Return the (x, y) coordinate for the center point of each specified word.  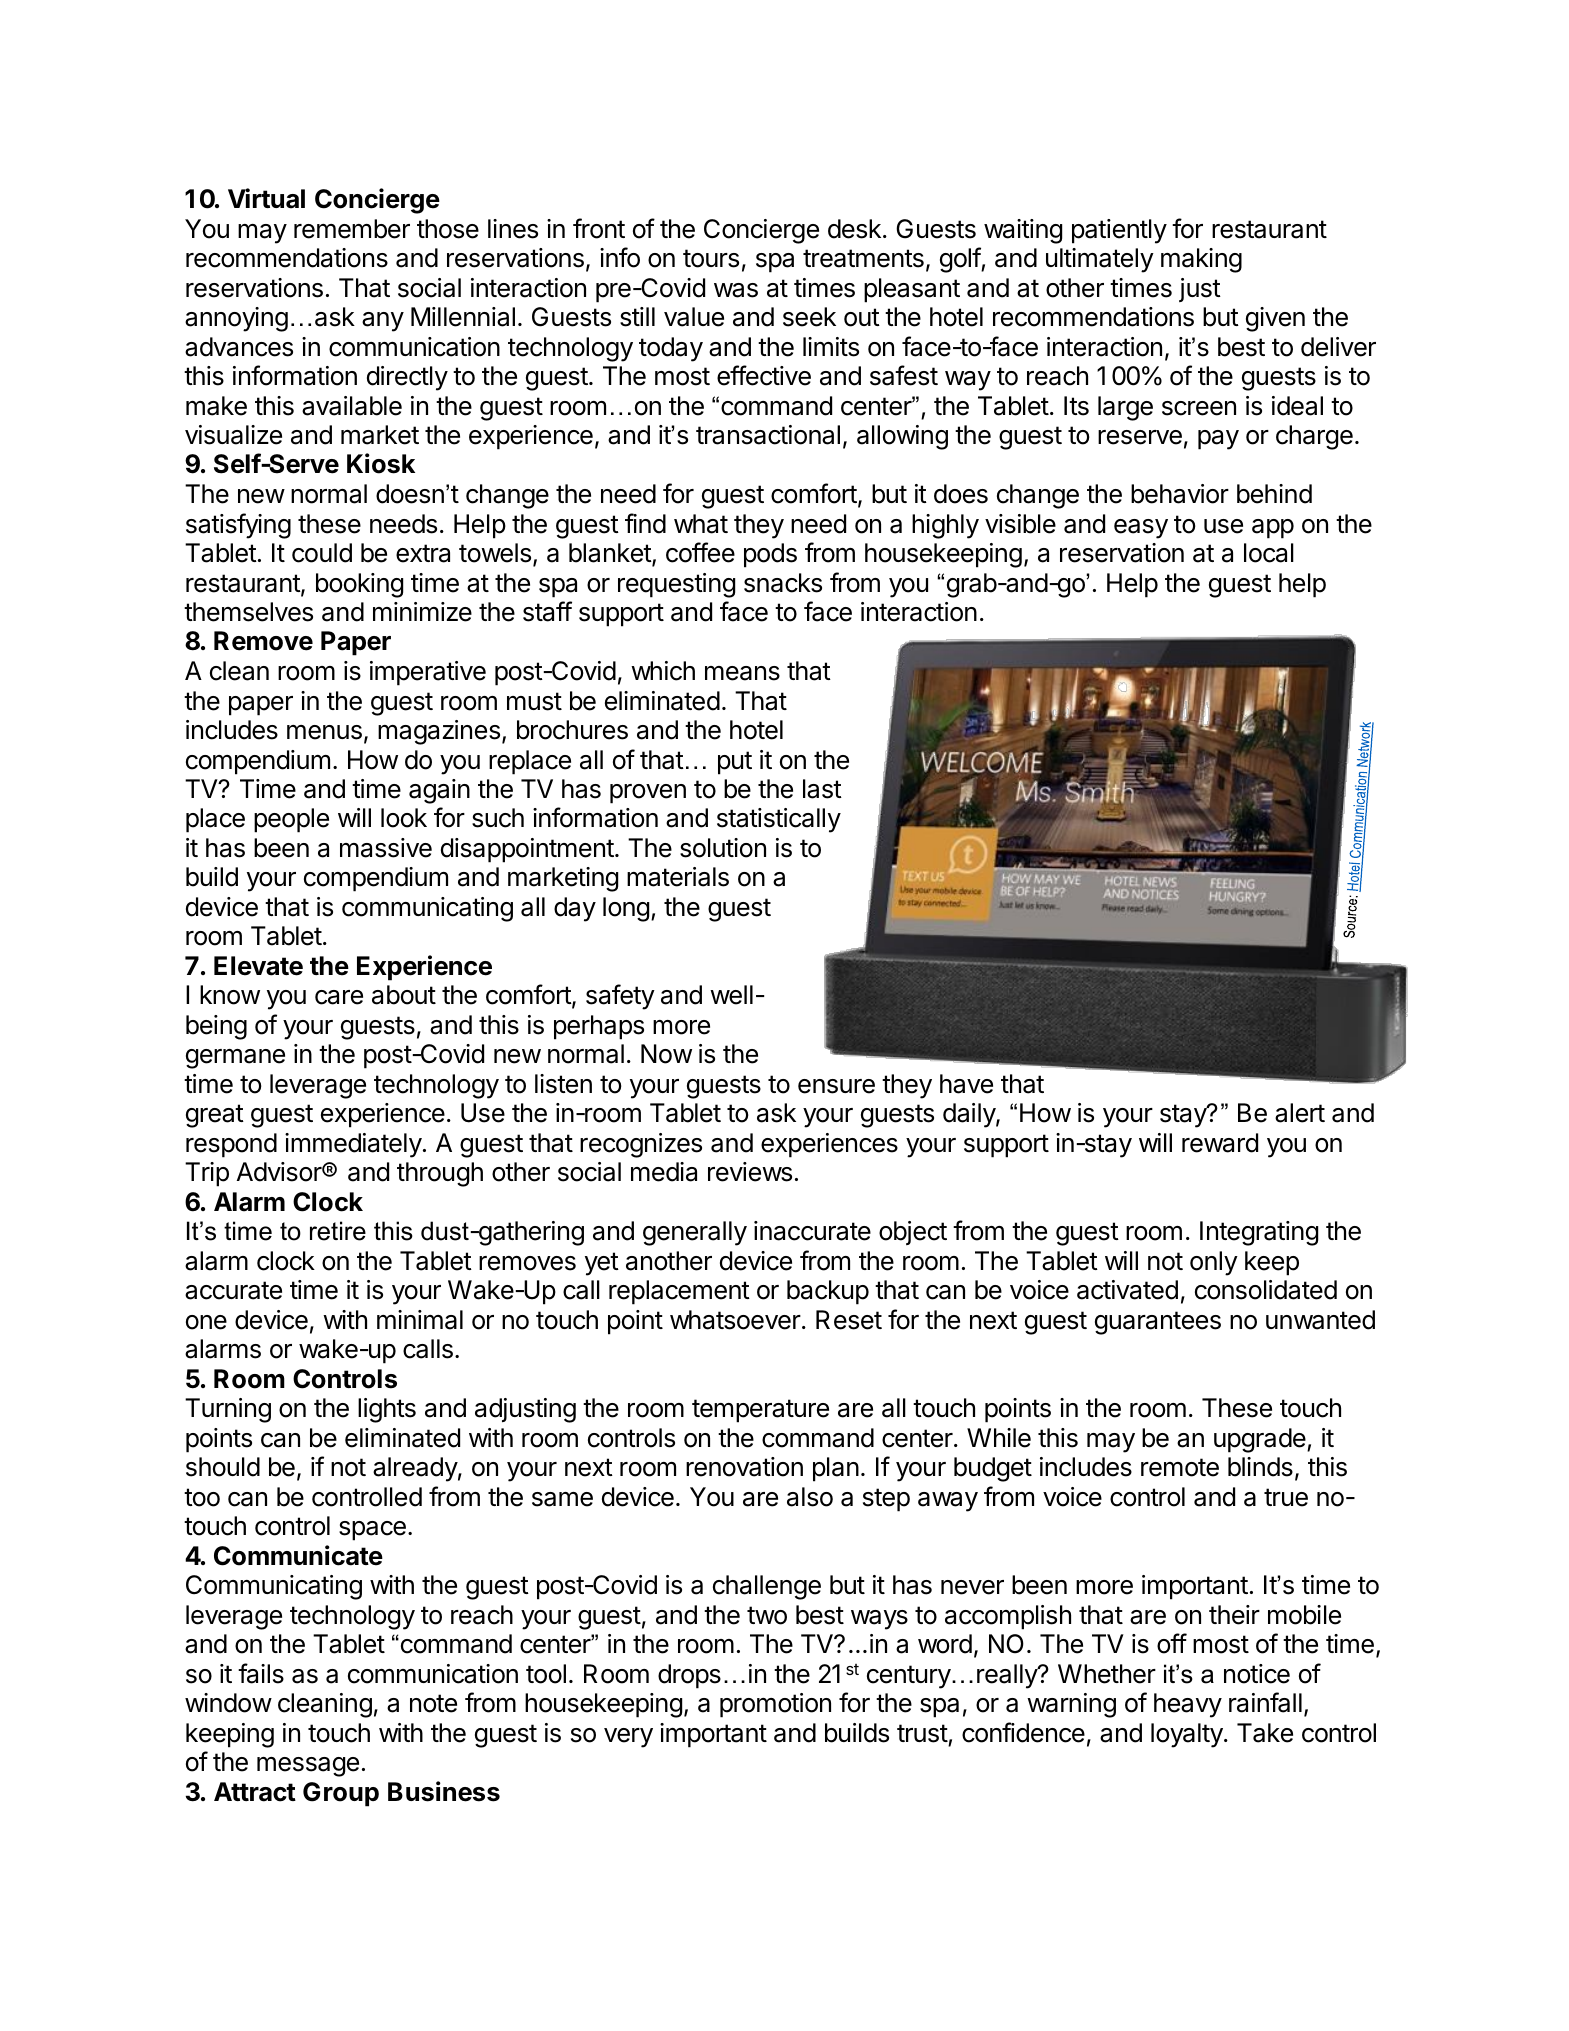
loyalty (1188, 1735)
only (1214, 1263)
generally (695, 1233)
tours (711, 258)
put (735, 763)
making (1201, 260)
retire (338, 1231)
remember (352, 229)
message (308, 1767)
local (1269, 553)
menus (324, 732)
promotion (775, 1705)
